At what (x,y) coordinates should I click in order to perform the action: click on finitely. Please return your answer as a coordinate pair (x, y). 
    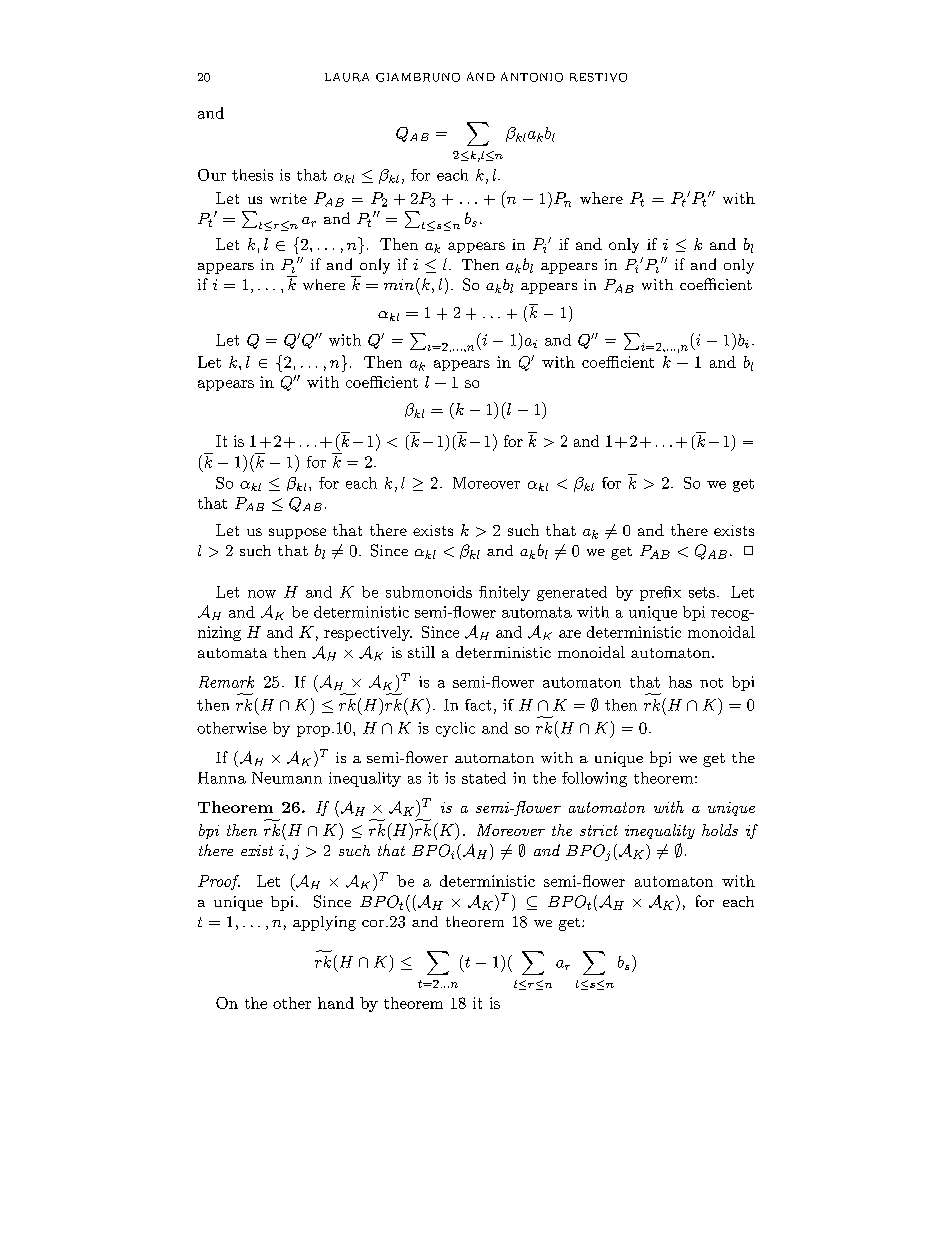
    Looking at the image, I should click on (504, 593).
